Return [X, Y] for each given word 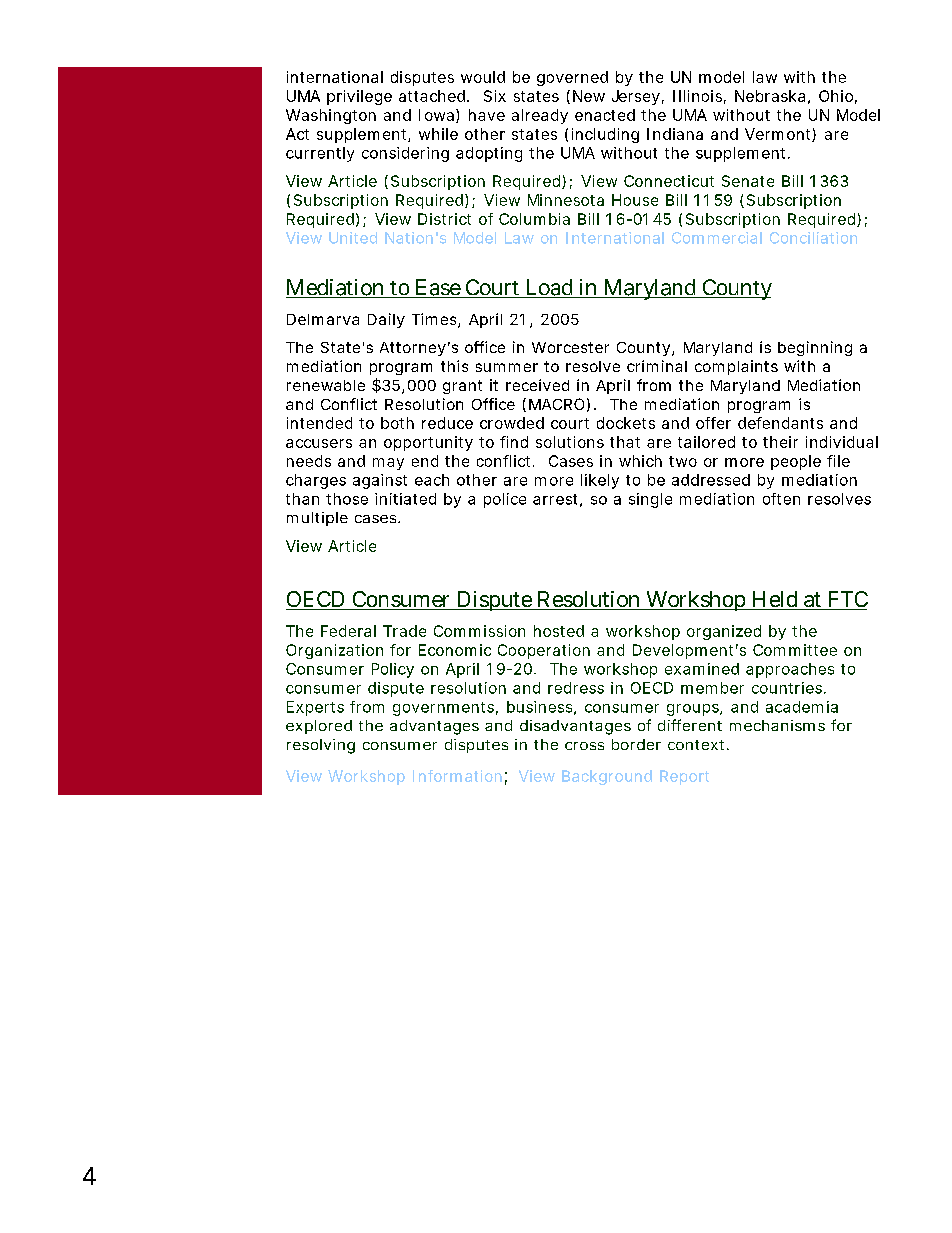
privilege [359, 97]
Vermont [780, 135]
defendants [780, 423]
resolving [321, 746]
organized [724, 632]
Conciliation [813, 238]
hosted [559, 631]
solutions [570, 442]
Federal [348, 631]
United [353, 238]
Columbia [534, 219]
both [397, 423]
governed [572, 78]
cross [584, 746]
